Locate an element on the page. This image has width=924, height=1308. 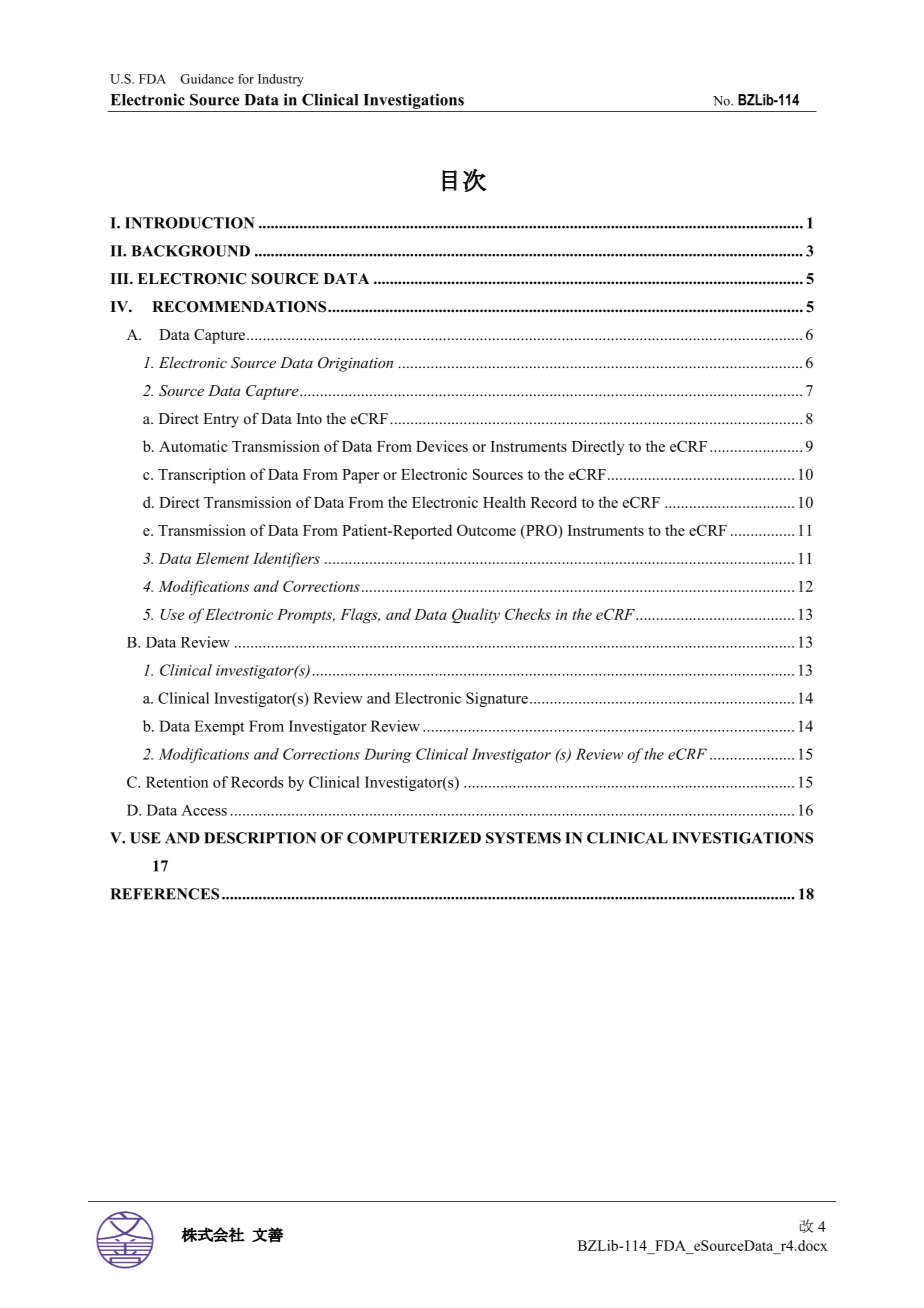
Industry is located at coordinates (281, 80).
